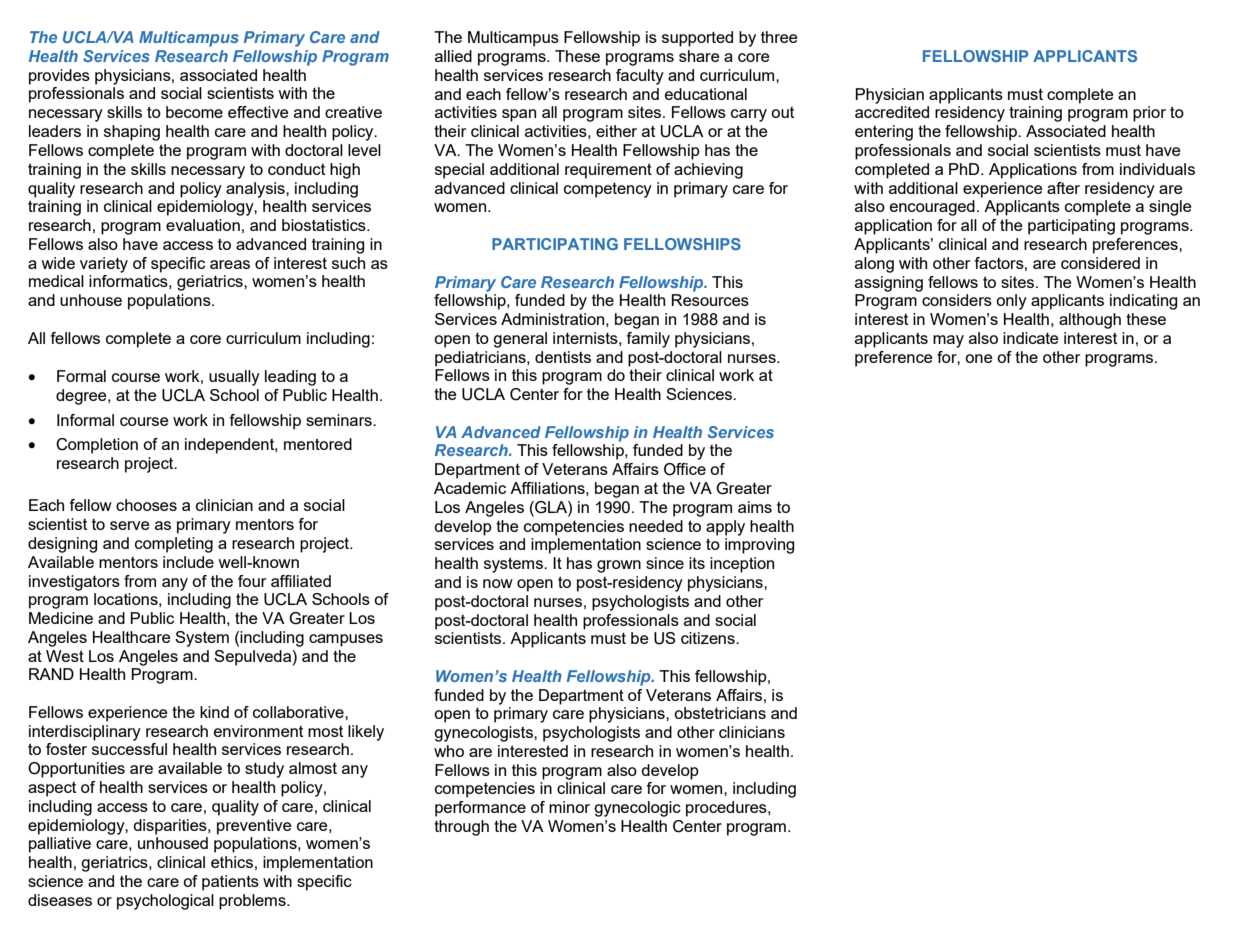 Image resolution: width=1233 pixels, height=952 pixels. I want to click on patients, so click(230, 883).
